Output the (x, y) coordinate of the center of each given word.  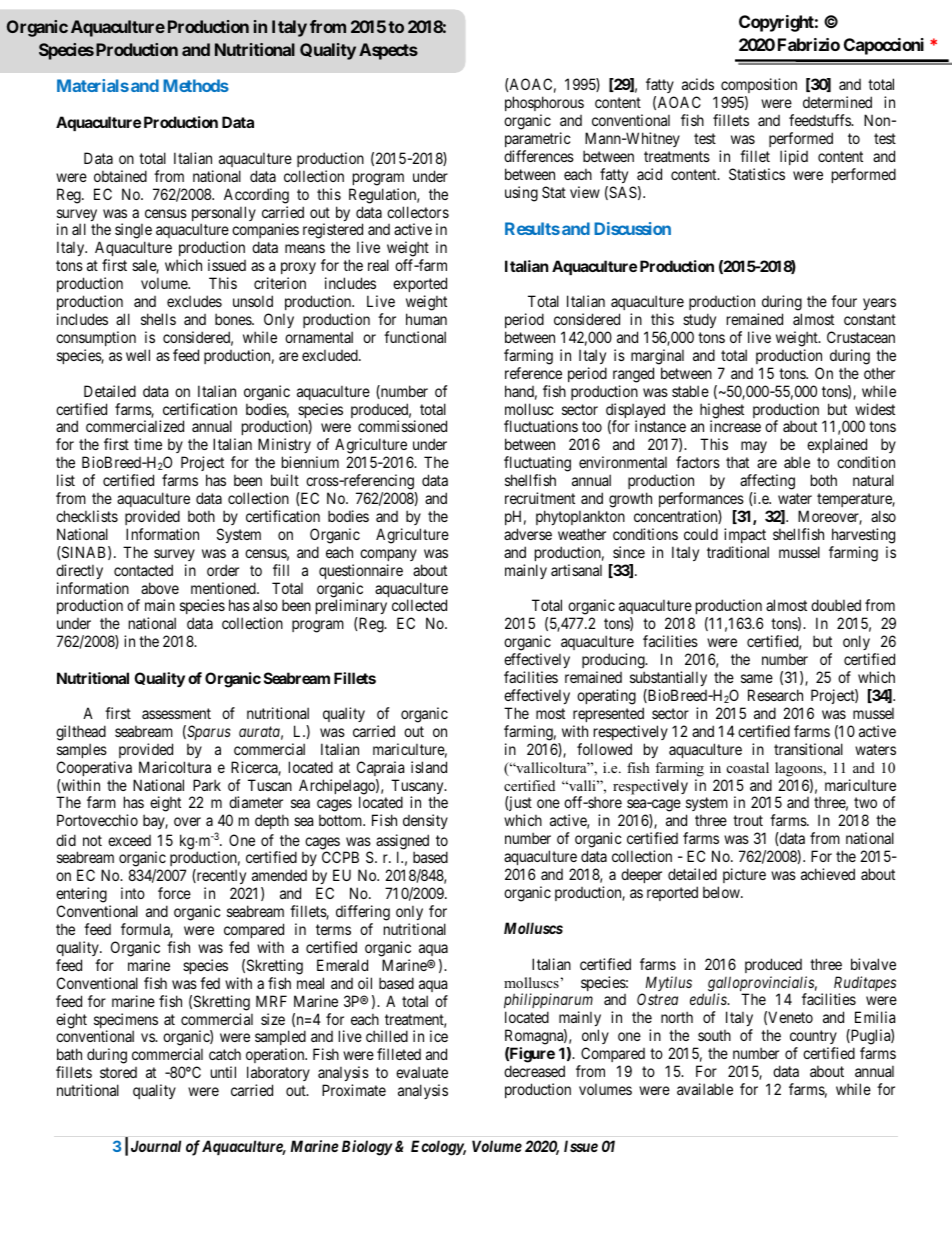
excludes (194, 301)
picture (744, 875)
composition (759, 87)
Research (775, 695)
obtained (120, 176)
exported (420, 286)
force (174, 893)
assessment (176, 713)
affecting (767, 483)
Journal (156, 1146)
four (844, 301)
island (429, 767)
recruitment (540, 498)
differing (363, 913)
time (148, 444)
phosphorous (544, 105)
